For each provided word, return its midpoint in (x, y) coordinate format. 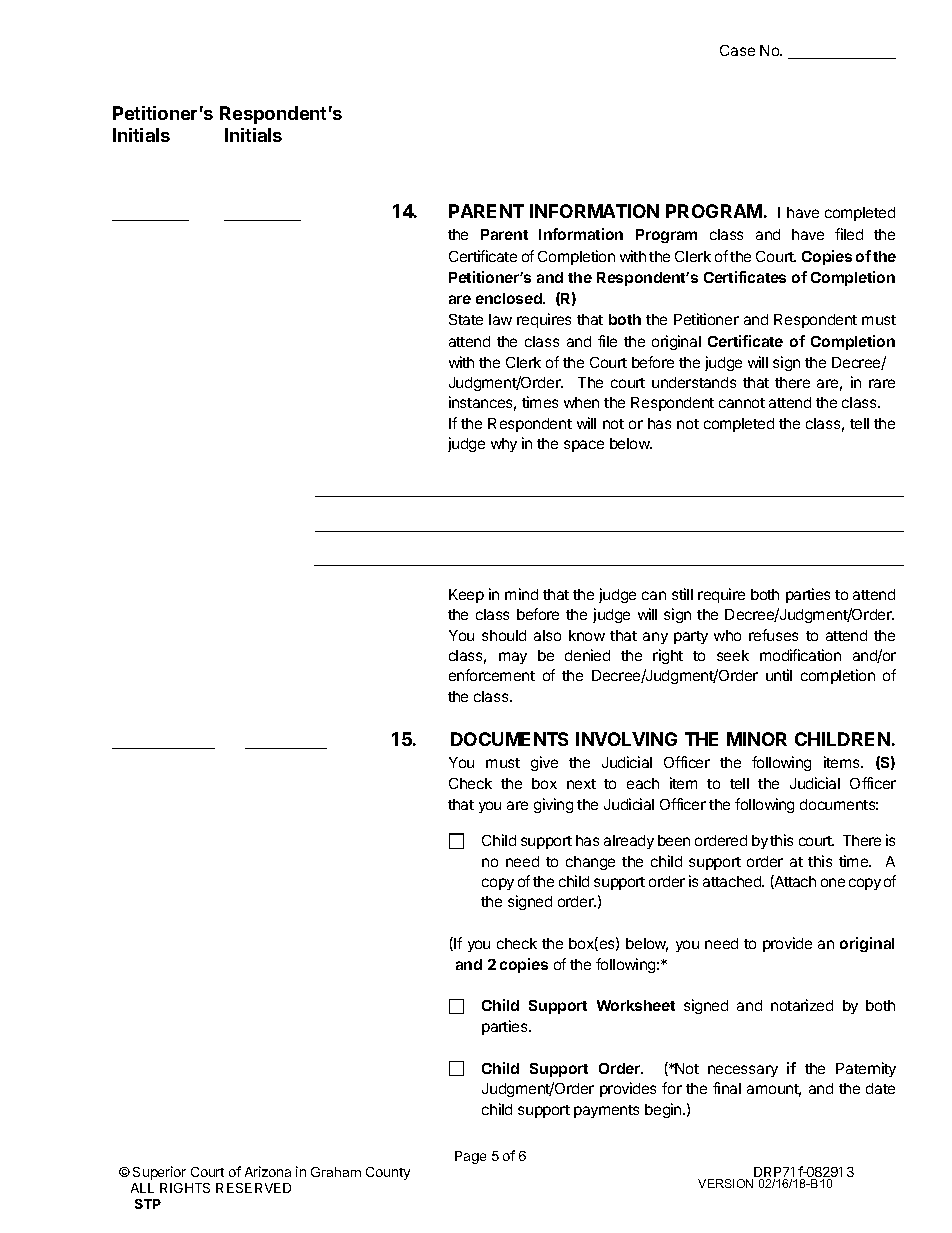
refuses (773, 635)
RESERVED (253, 1188)
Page (470, 1157)
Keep (466, 596)
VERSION (727, 1182)
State (466, 319)
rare (882, 383)
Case (737, 50)
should (504, 635)
